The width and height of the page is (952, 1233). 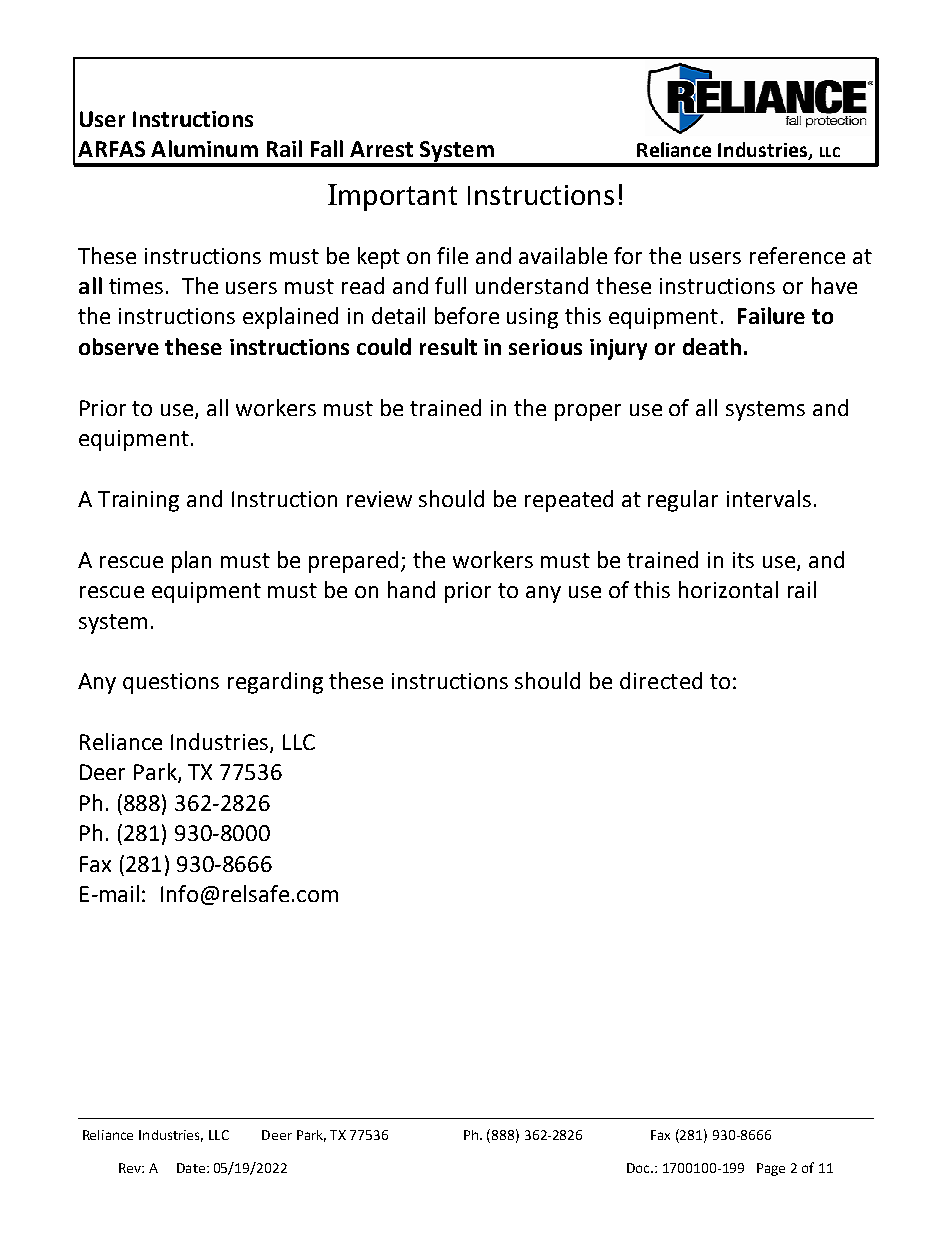 I want to click on Aluminum, so click(x=204, y=148).
